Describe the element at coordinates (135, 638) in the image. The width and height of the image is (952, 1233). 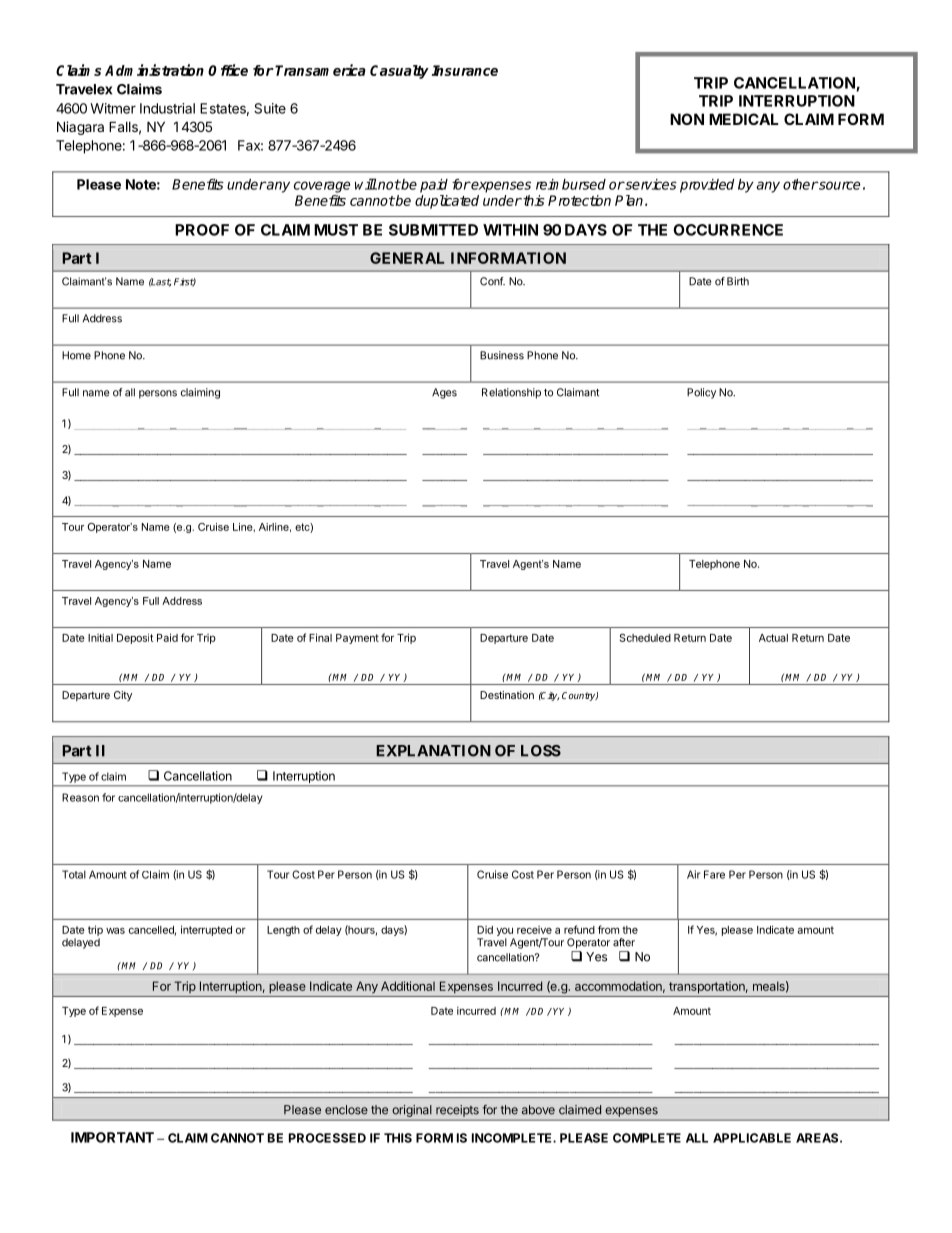
I see `Deposit` at that location.
